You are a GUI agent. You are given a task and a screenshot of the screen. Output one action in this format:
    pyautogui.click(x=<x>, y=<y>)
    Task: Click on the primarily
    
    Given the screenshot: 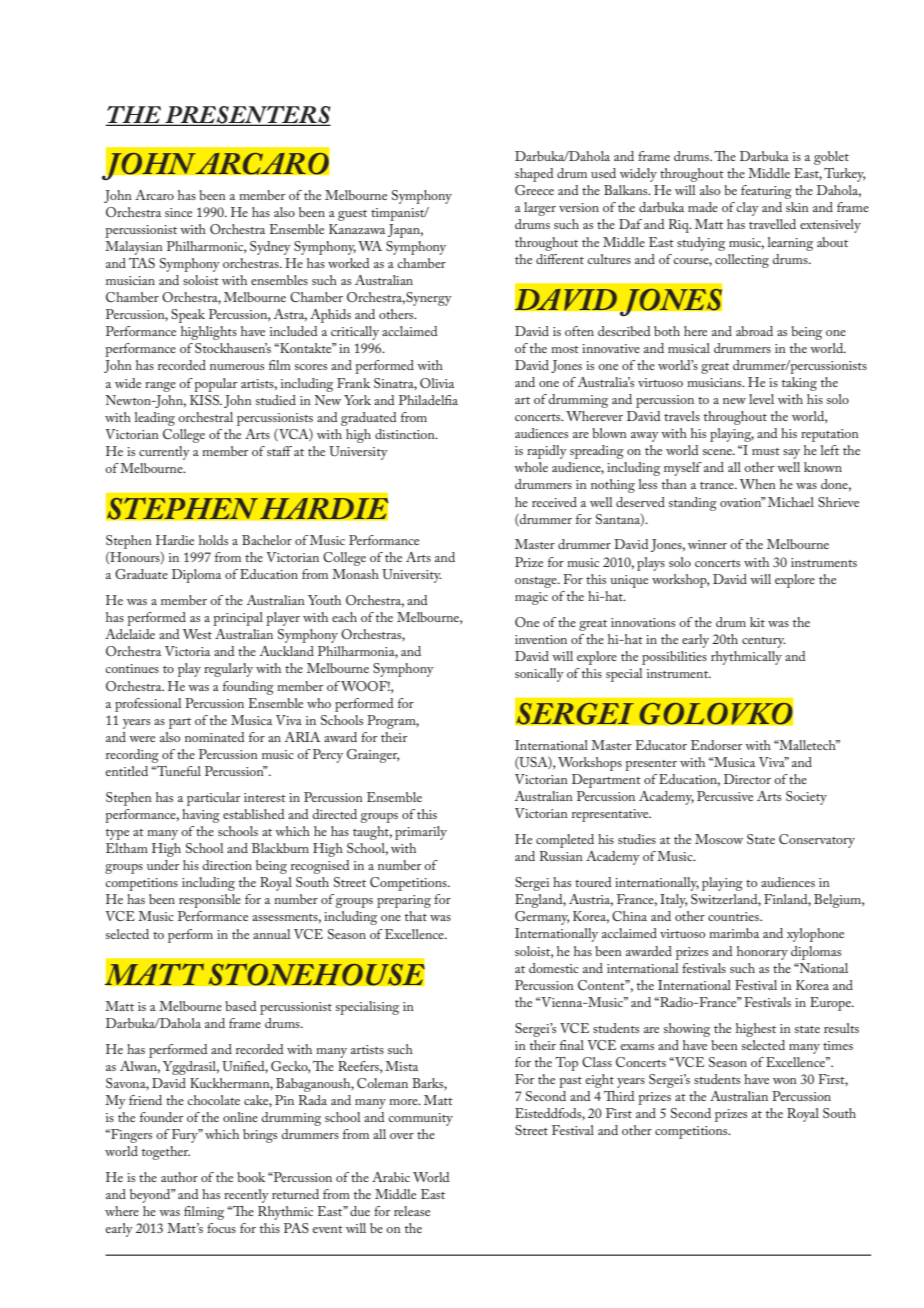 What is the action you would take?
    pyautogui.click(x=421, y=833)
